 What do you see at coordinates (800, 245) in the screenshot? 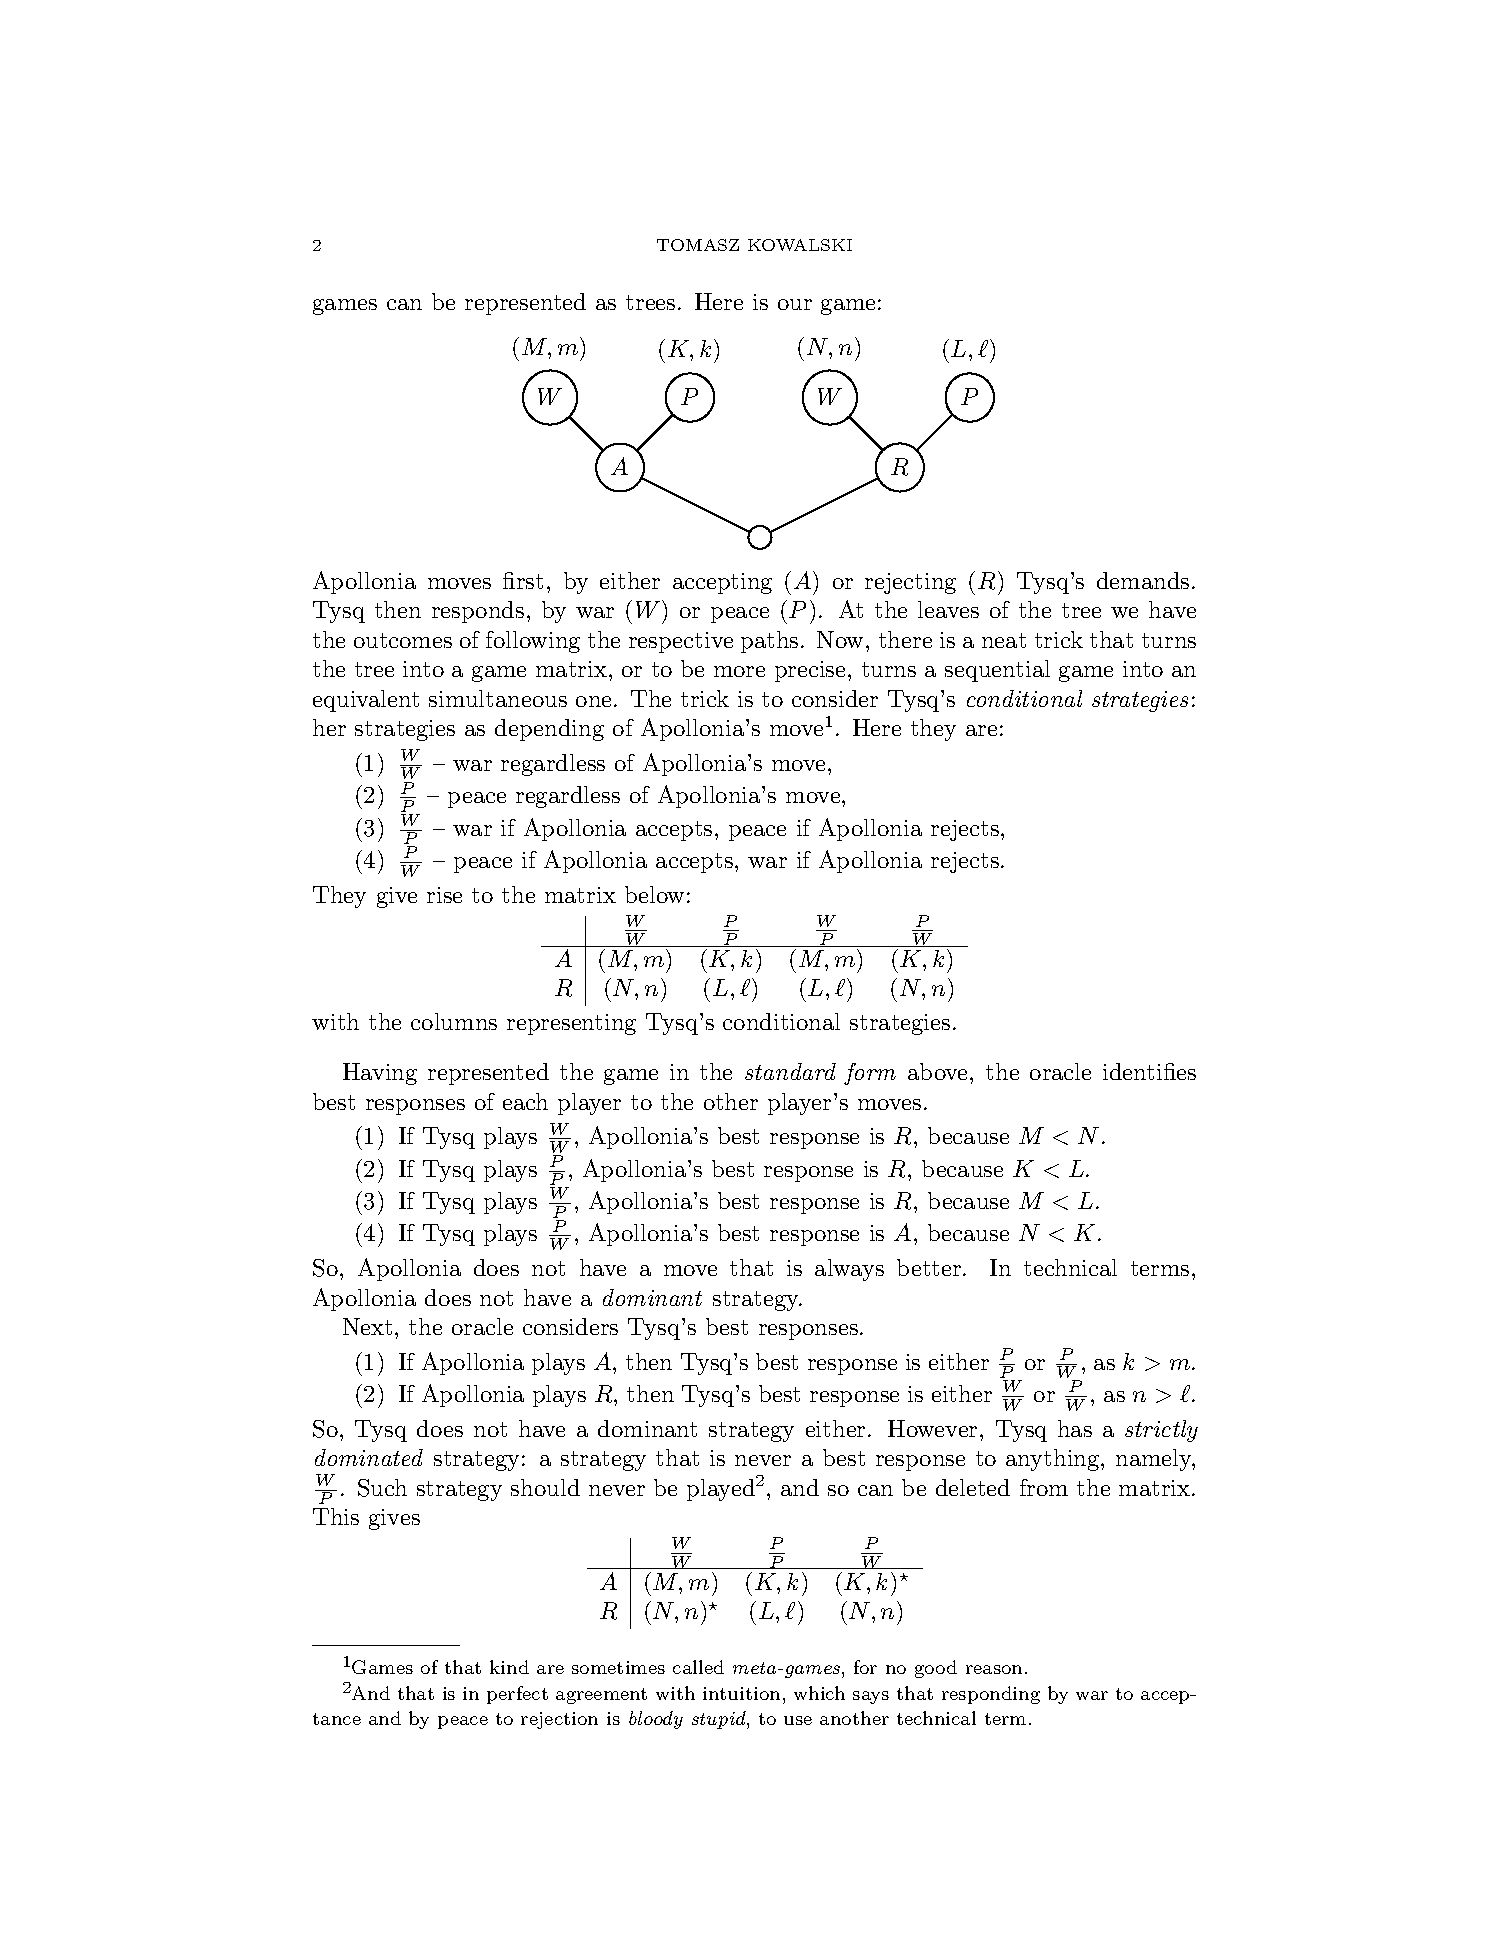
I see `KOWALSKI` at bounding box center [800, 245].
